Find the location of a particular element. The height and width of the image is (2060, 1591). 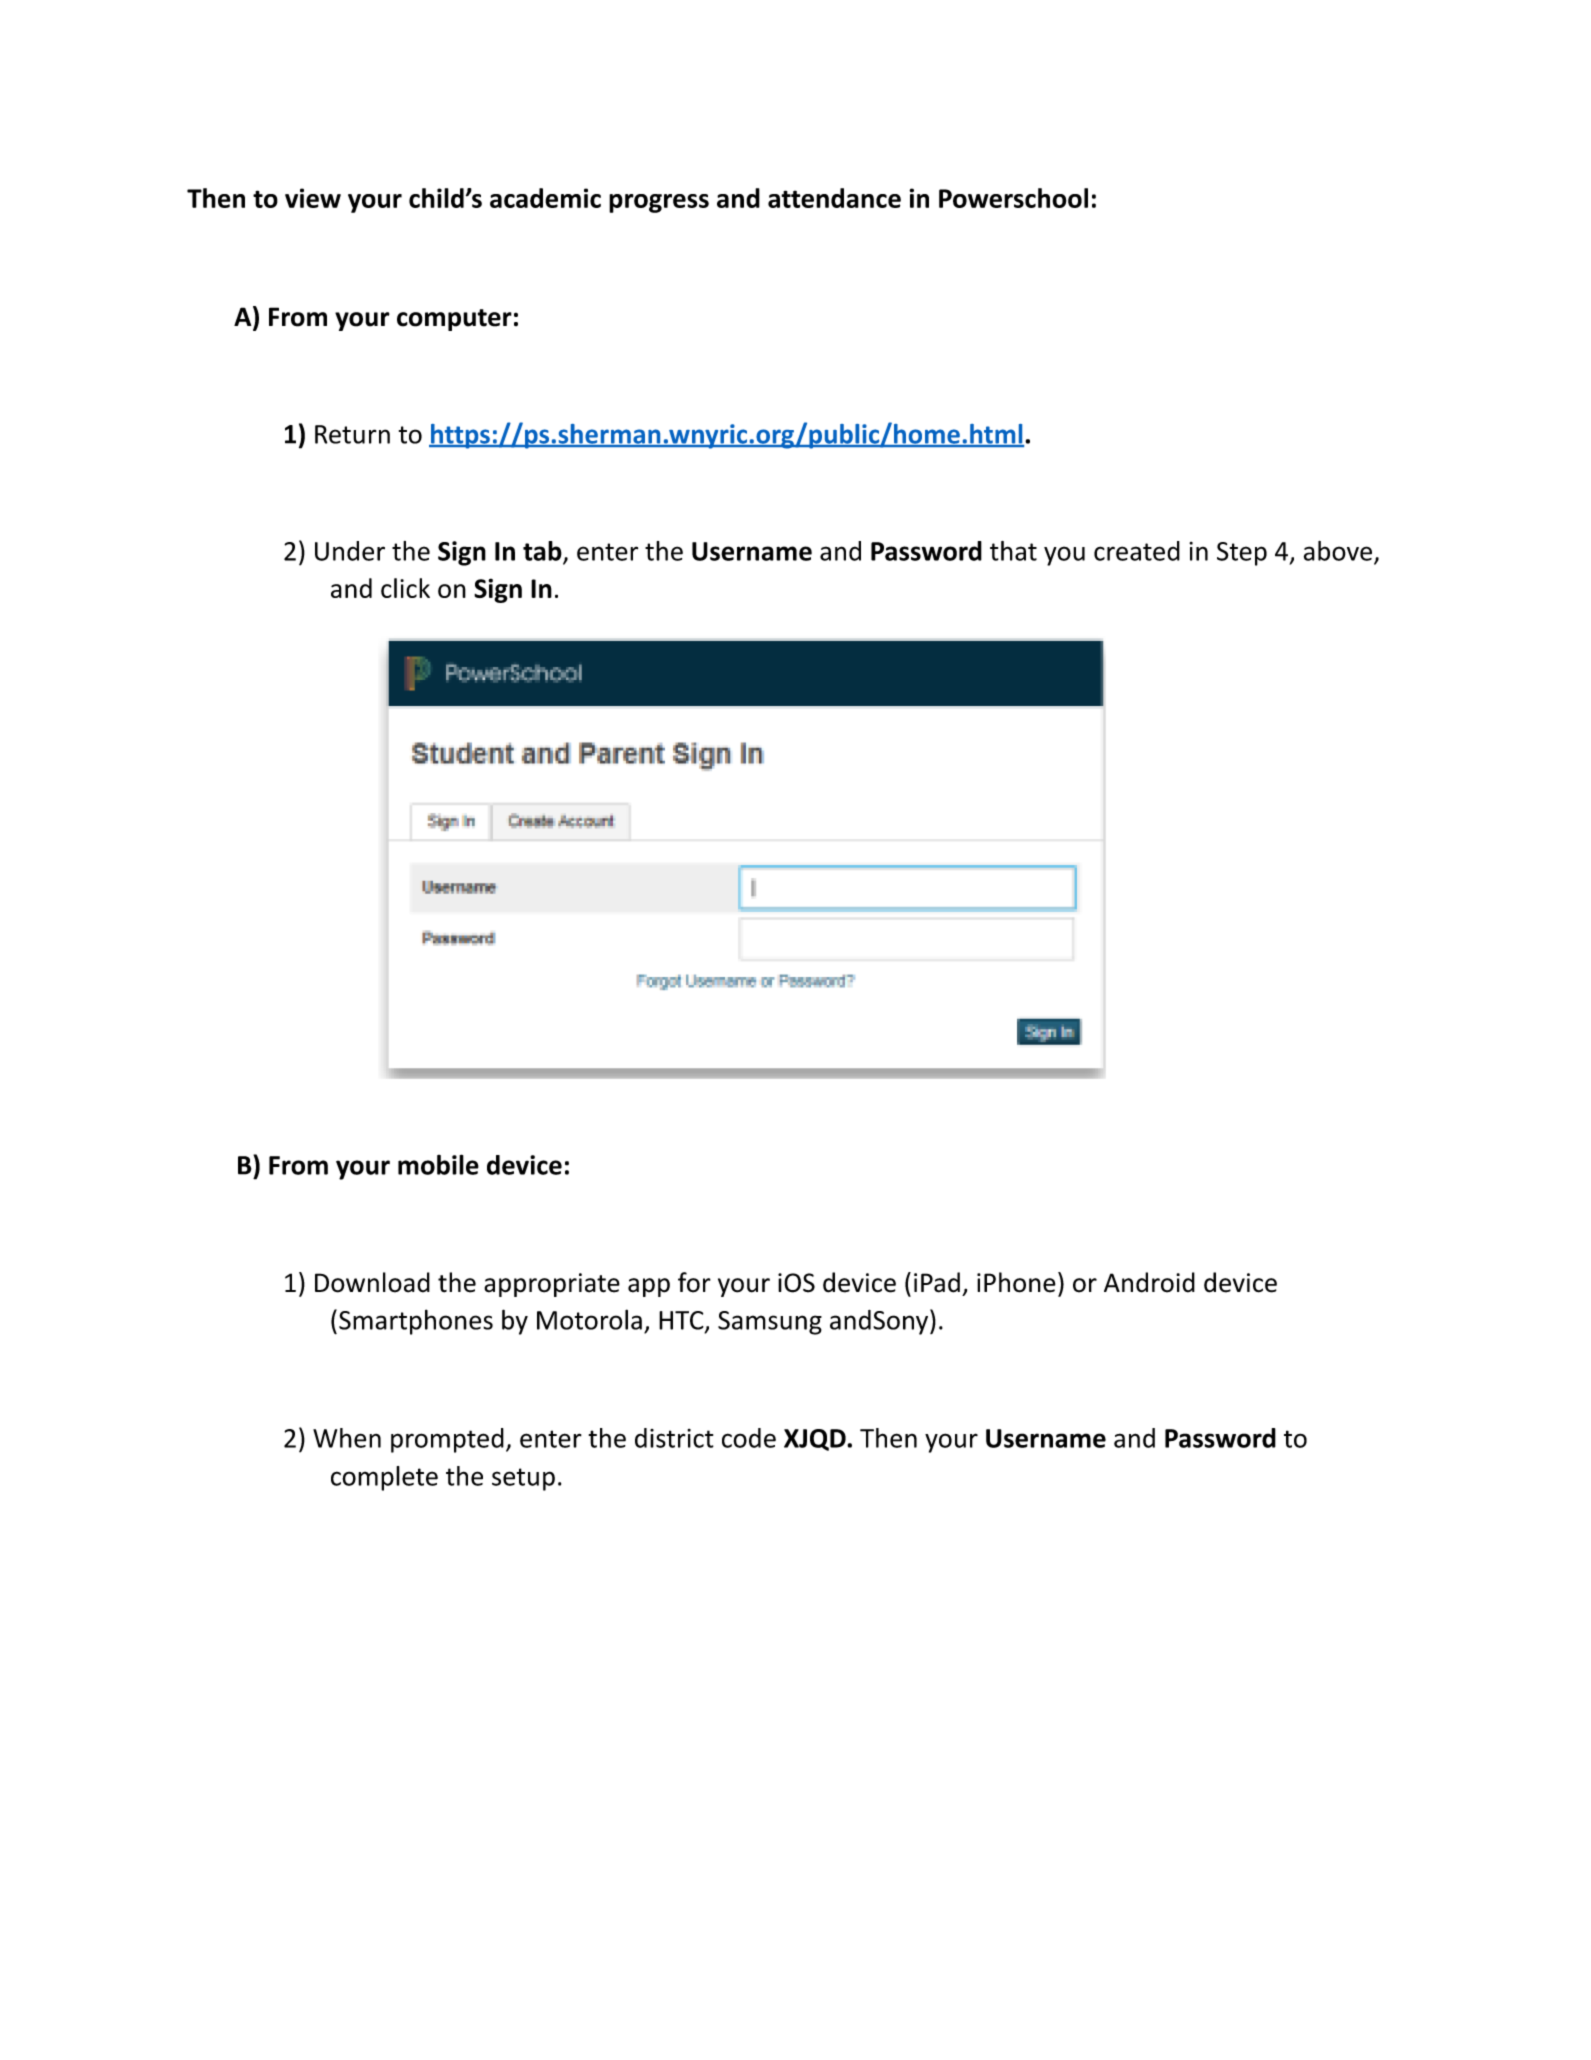

Powerschool is located at coordinates (1013, 198).
